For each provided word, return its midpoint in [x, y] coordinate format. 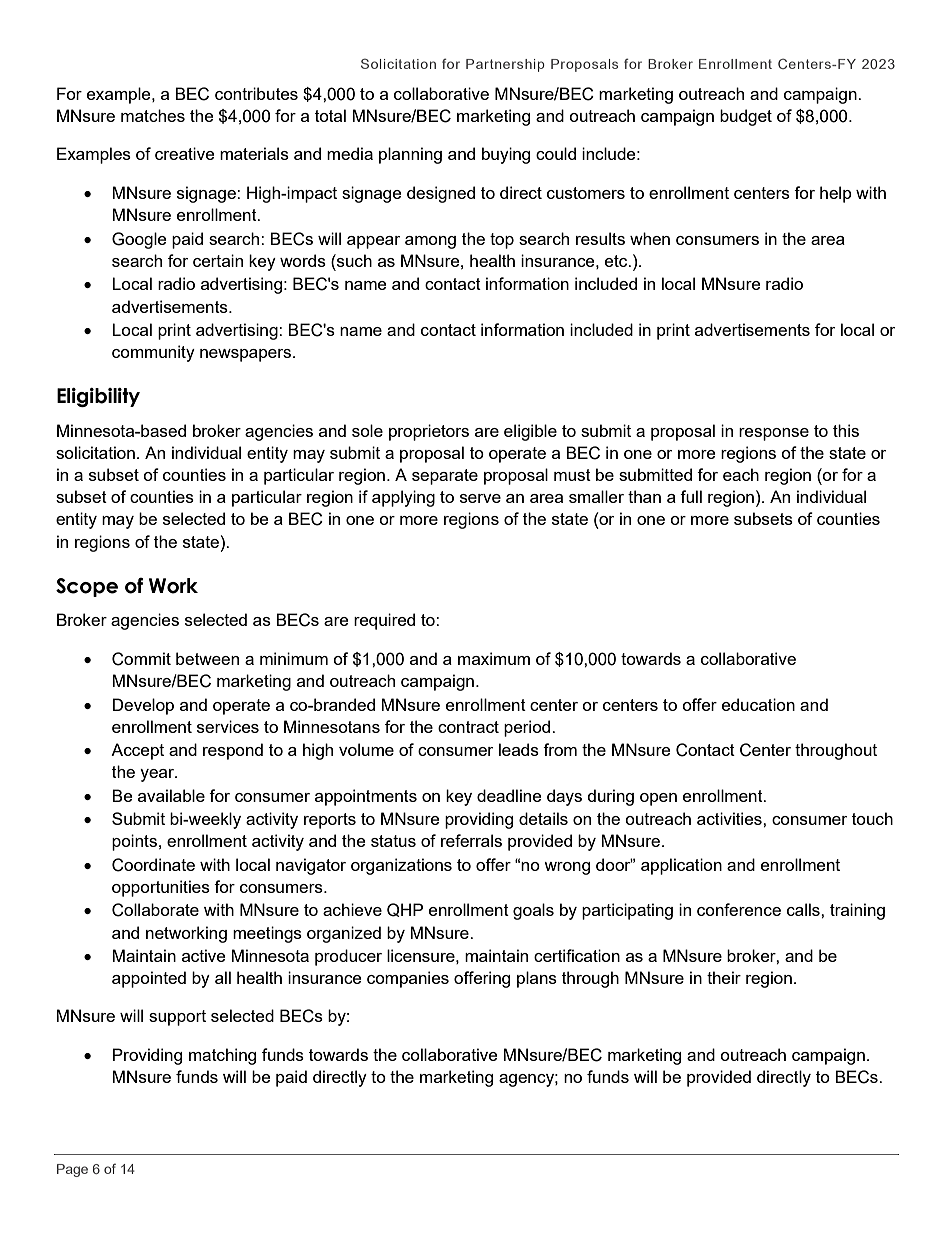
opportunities [161, 888]
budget [746, 117]
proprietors [429, 432]
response [774, 434]
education [758, 704]
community [153, 353]
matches [153, 115]
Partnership [505, 65]
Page [72, 1170]
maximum [494, 658]
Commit [141, 659]
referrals [471, 840]
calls [804, 909]
